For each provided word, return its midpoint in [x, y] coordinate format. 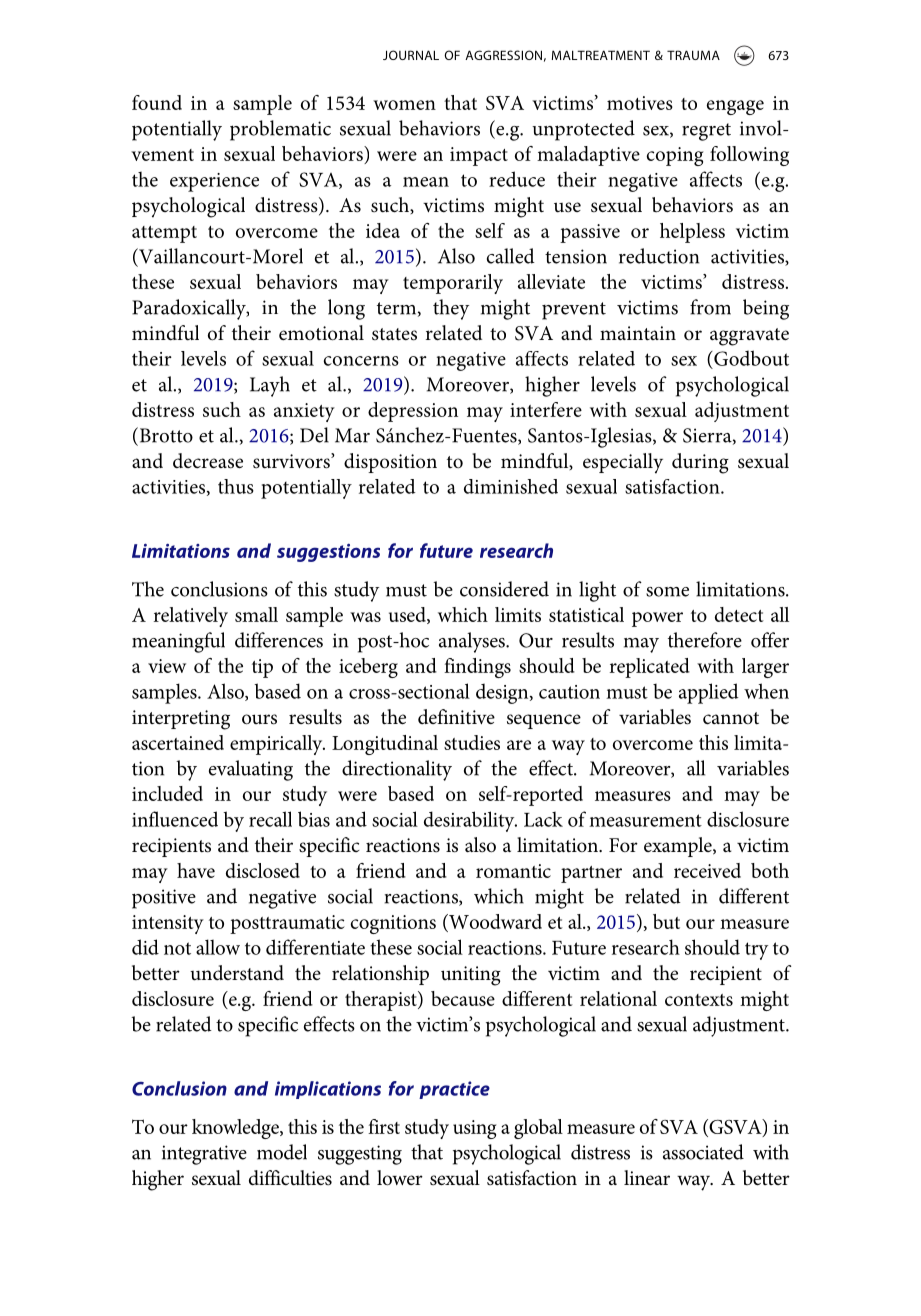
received [707, 870]
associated [703, 1152]
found [157, 102]
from [710, 307]
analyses [473, 642]
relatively [191, 617]
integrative [204, 1155]
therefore [705, 640]
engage [735, 107]
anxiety [304, 412]
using [474, 1129]
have [196, 870]
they [451, 309]
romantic [513, 871]
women [404, 105]
